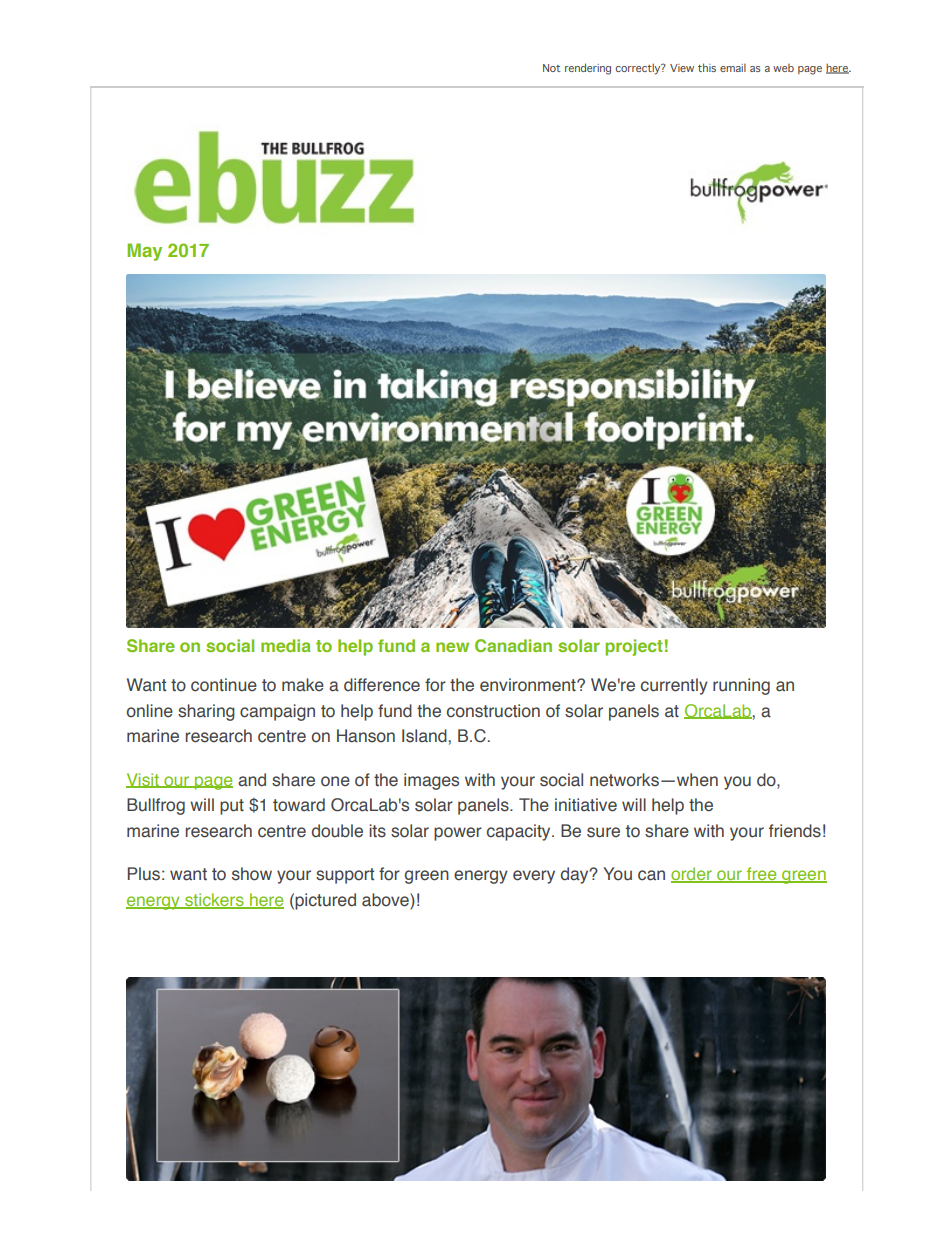 This image has height=1233, width=952. What do you see at coordinates (513, 645) in the image?
I see `Canadian` at bounding box center [513, 645].
